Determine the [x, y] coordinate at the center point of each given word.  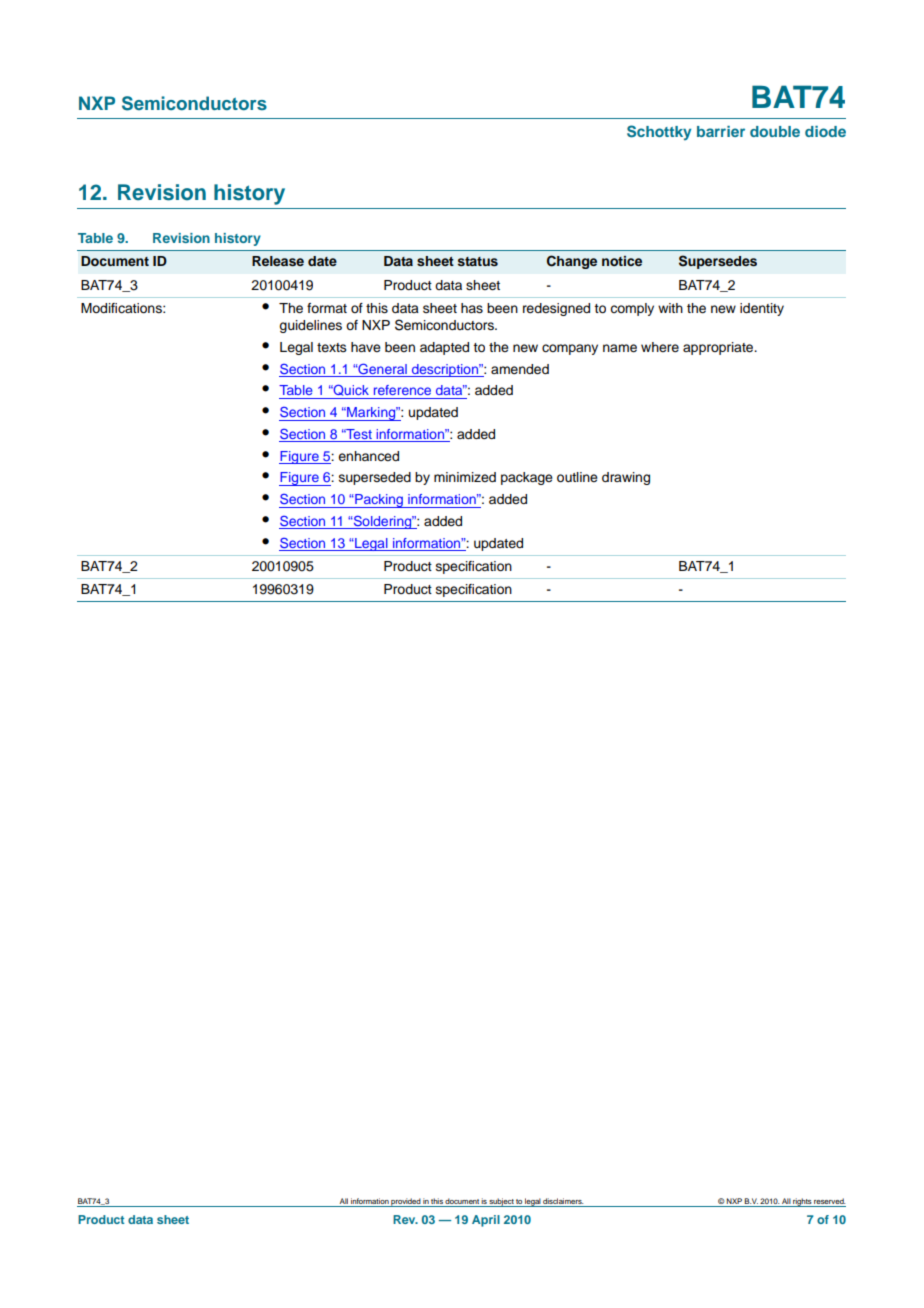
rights [802, 1202]
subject [501, 1202]
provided [406, 1202]
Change [572, 262]
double [775, 131]
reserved [830, 1201]
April [486, 1221]
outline [577, 477]
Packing [379, 501]
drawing [626, 478]
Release [278, 261]
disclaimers [563, 1201]
